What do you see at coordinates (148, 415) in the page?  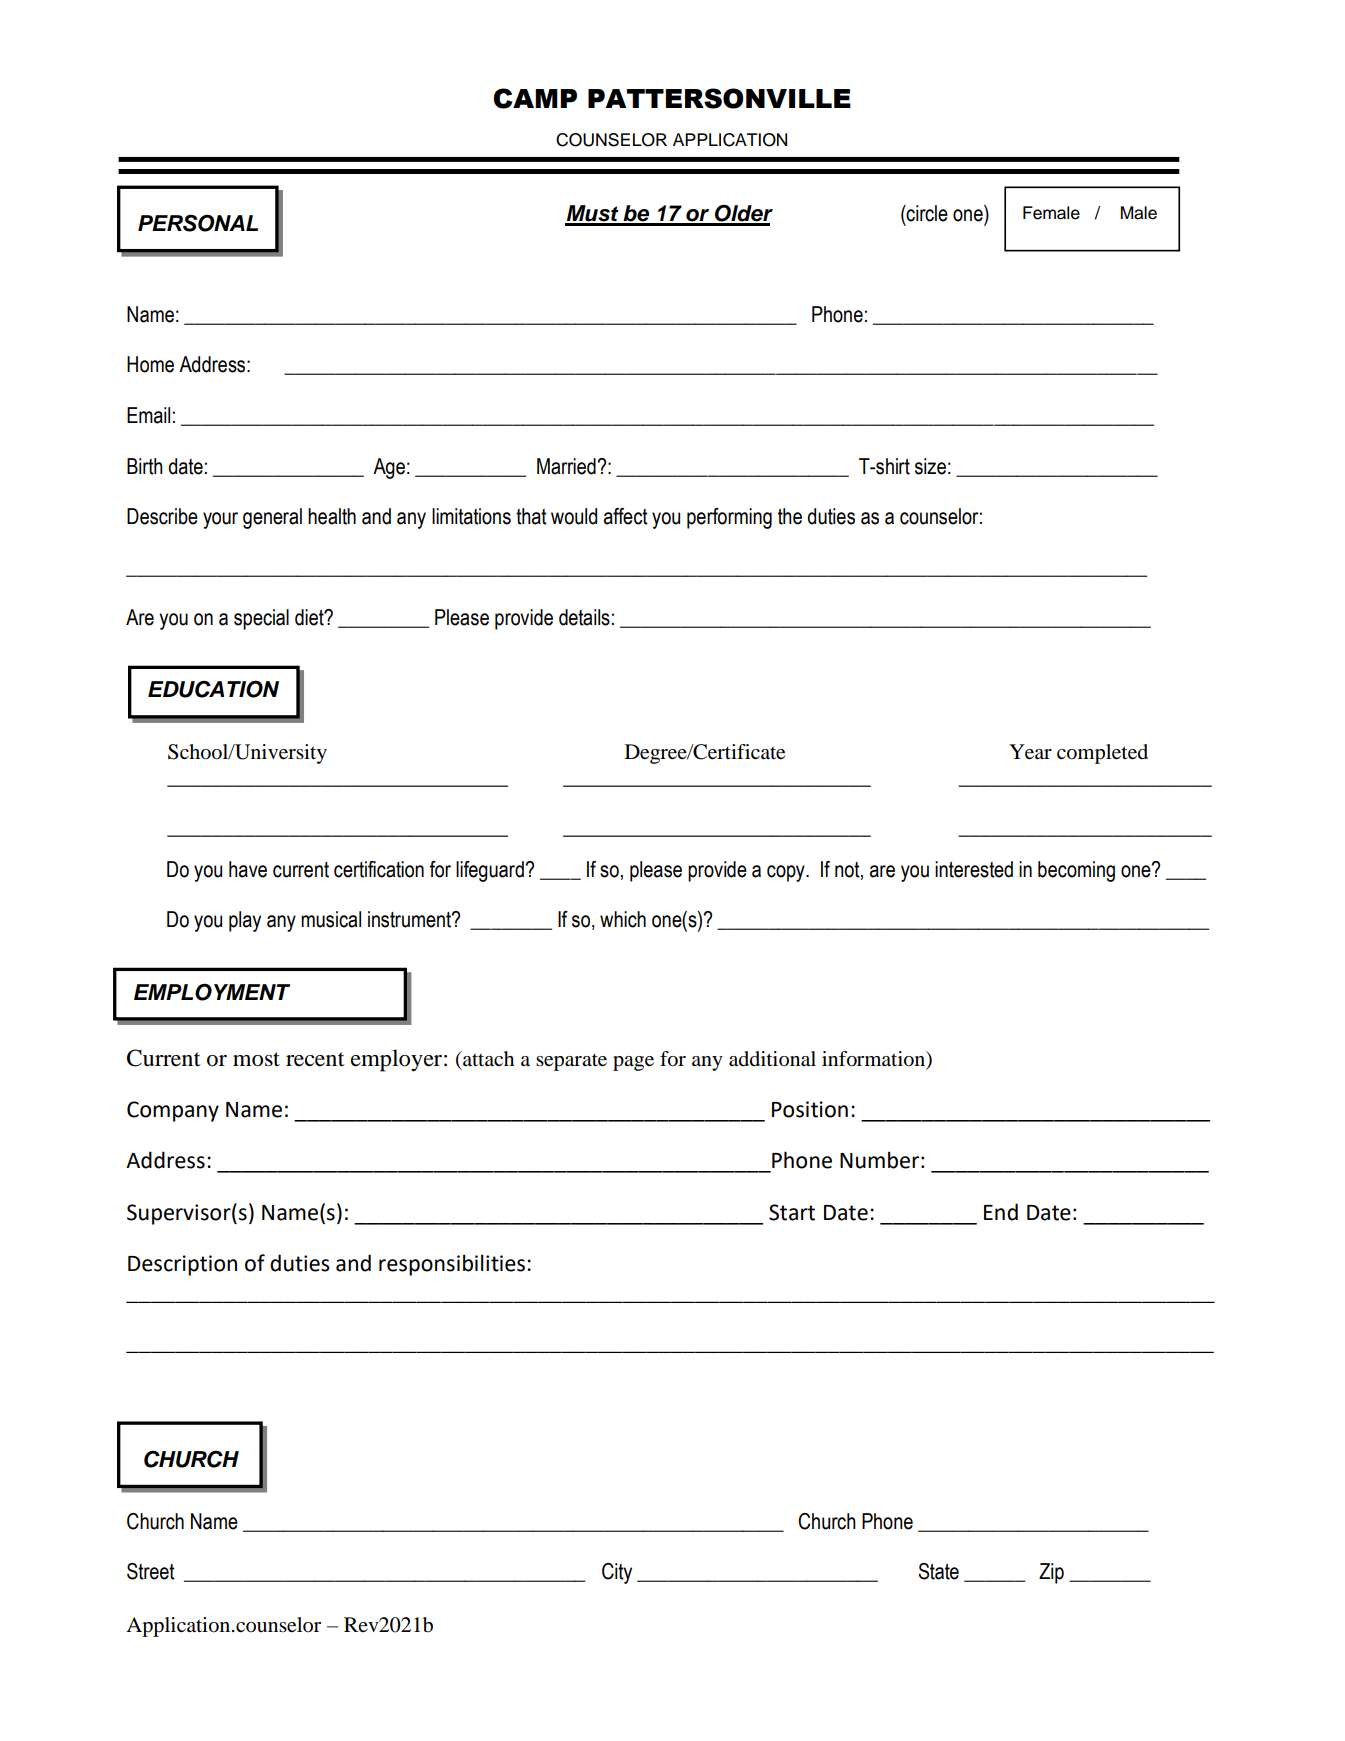 I see `Email` at bounding box center [148, 415].
